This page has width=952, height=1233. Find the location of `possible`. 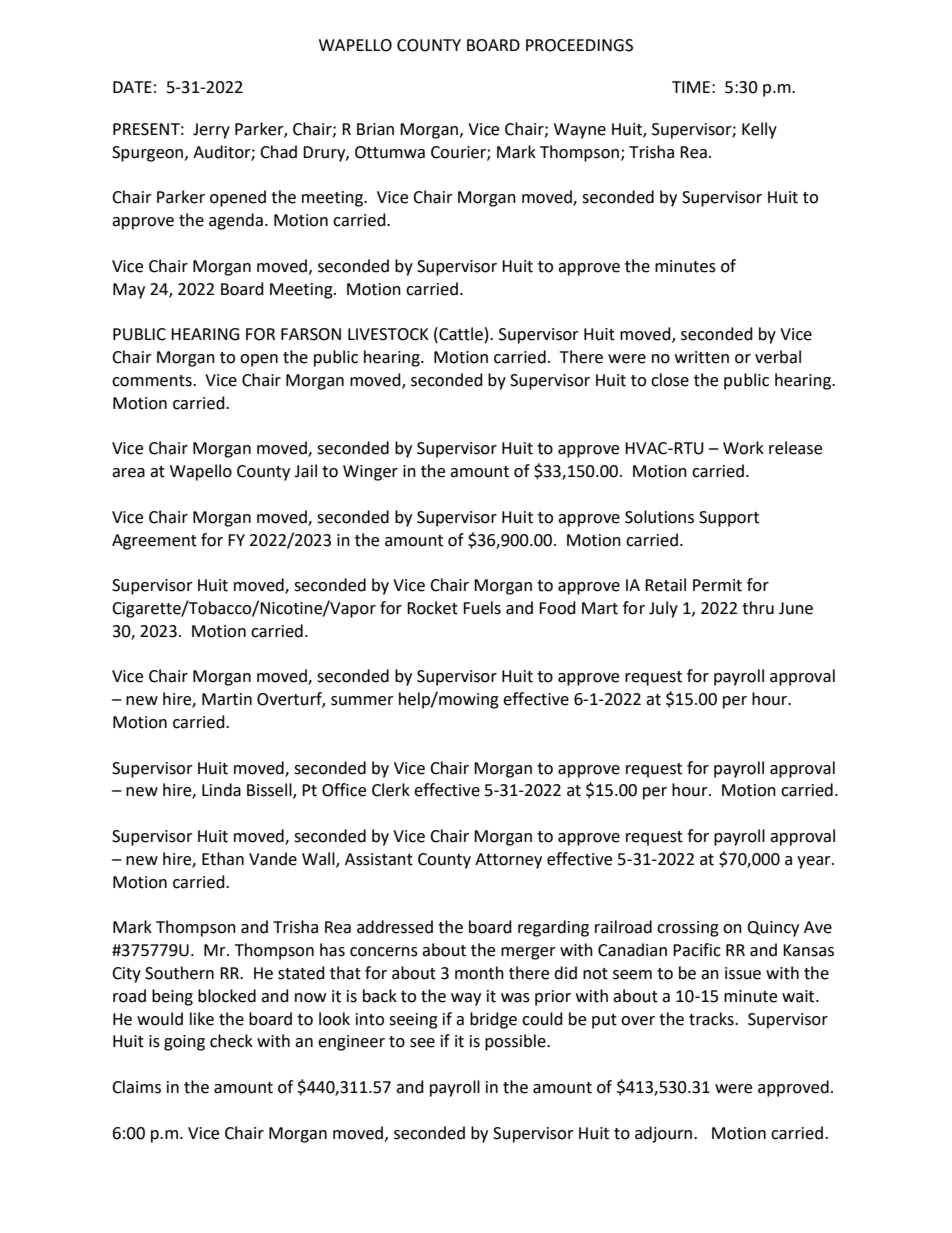

possible is located at coordinates (516, 1042).
